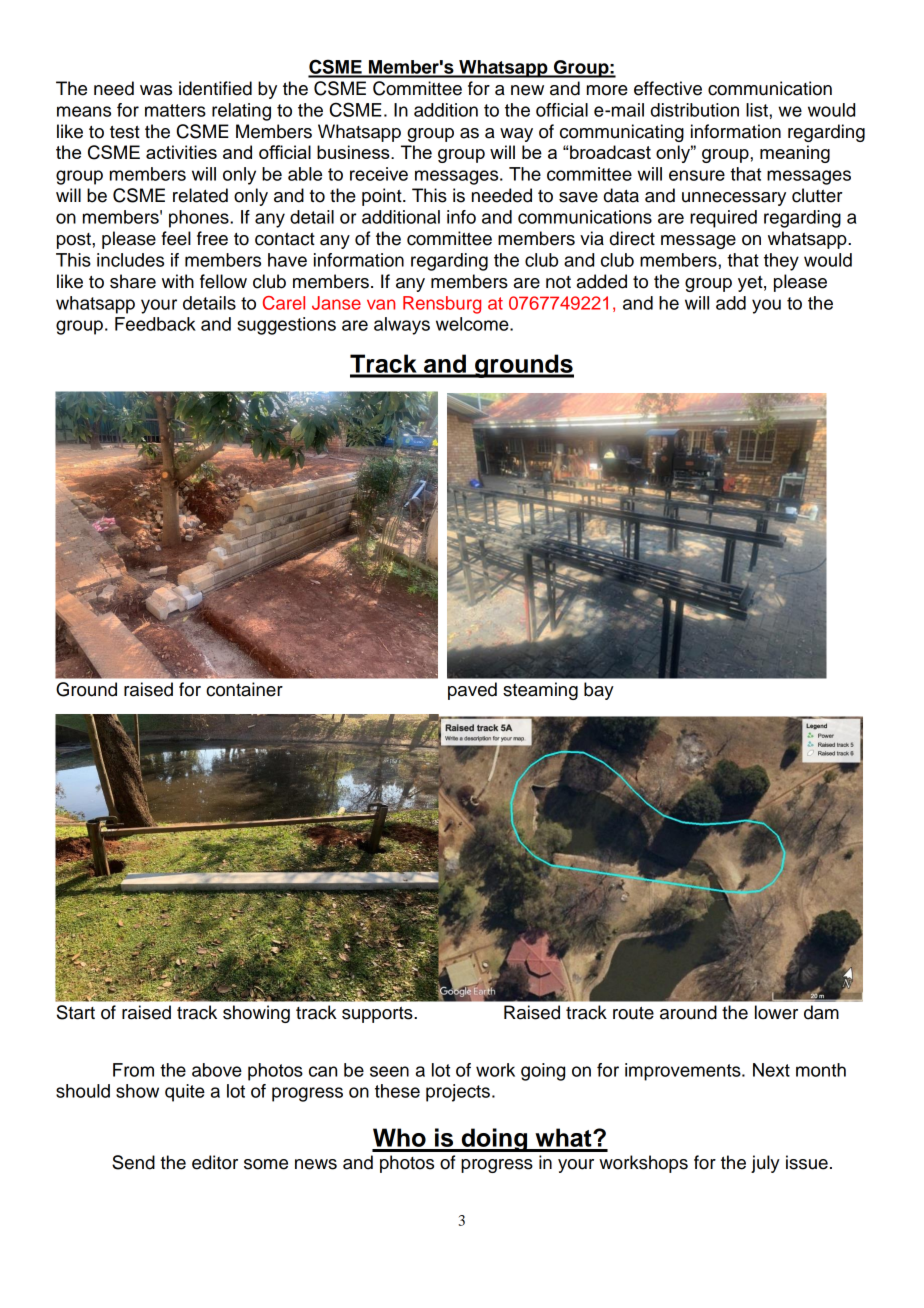 Image resolution: width=924 pixels, height=1308 pixels. Describe the element at coordinates (494, 1140) in the screenshot. I see `doing` at that location.
